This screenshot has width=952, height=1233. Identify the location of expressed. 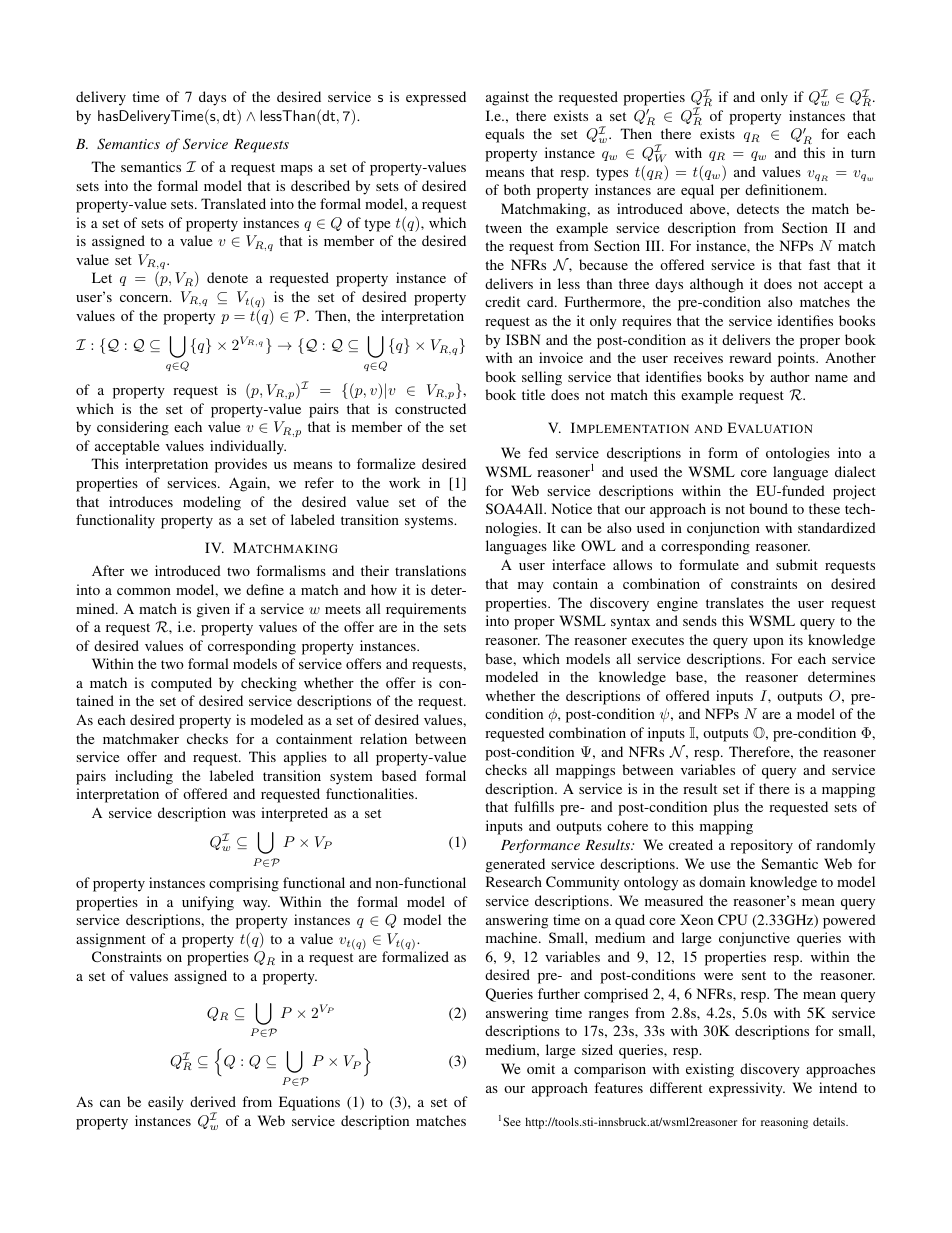
(436, 98).
